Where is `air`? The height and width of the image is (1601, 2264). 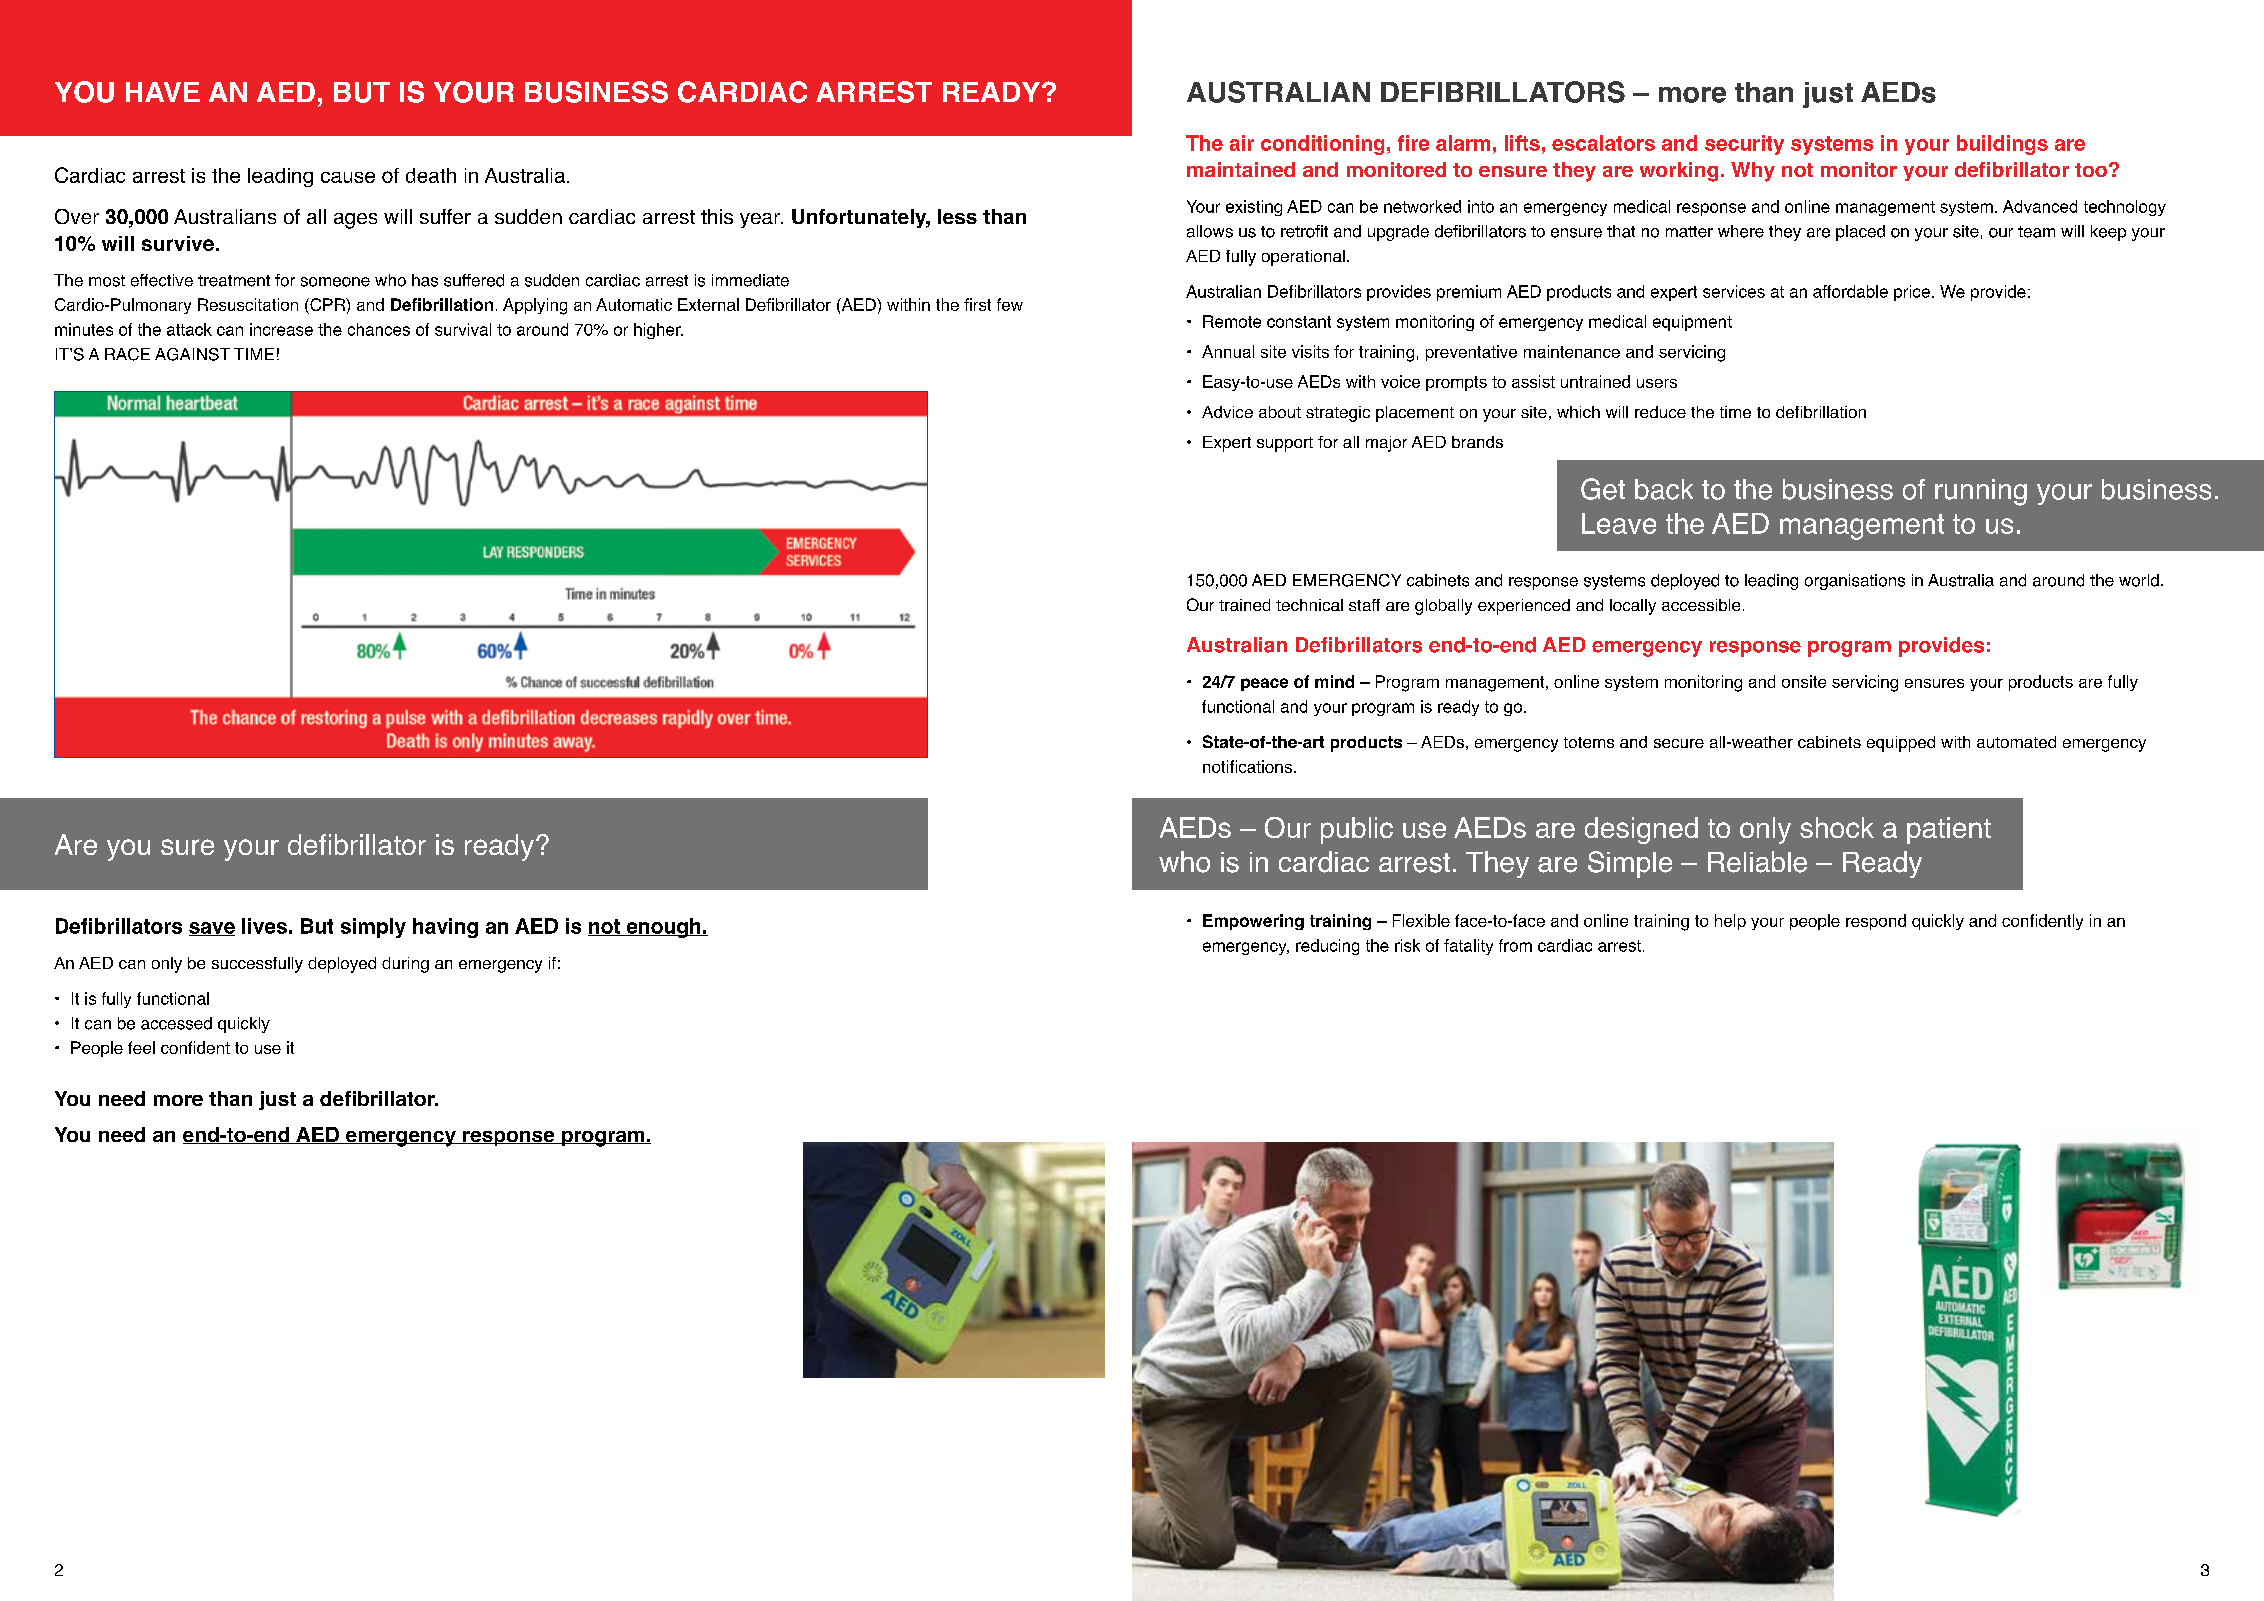 air is located at coordinates (1242, 143).
